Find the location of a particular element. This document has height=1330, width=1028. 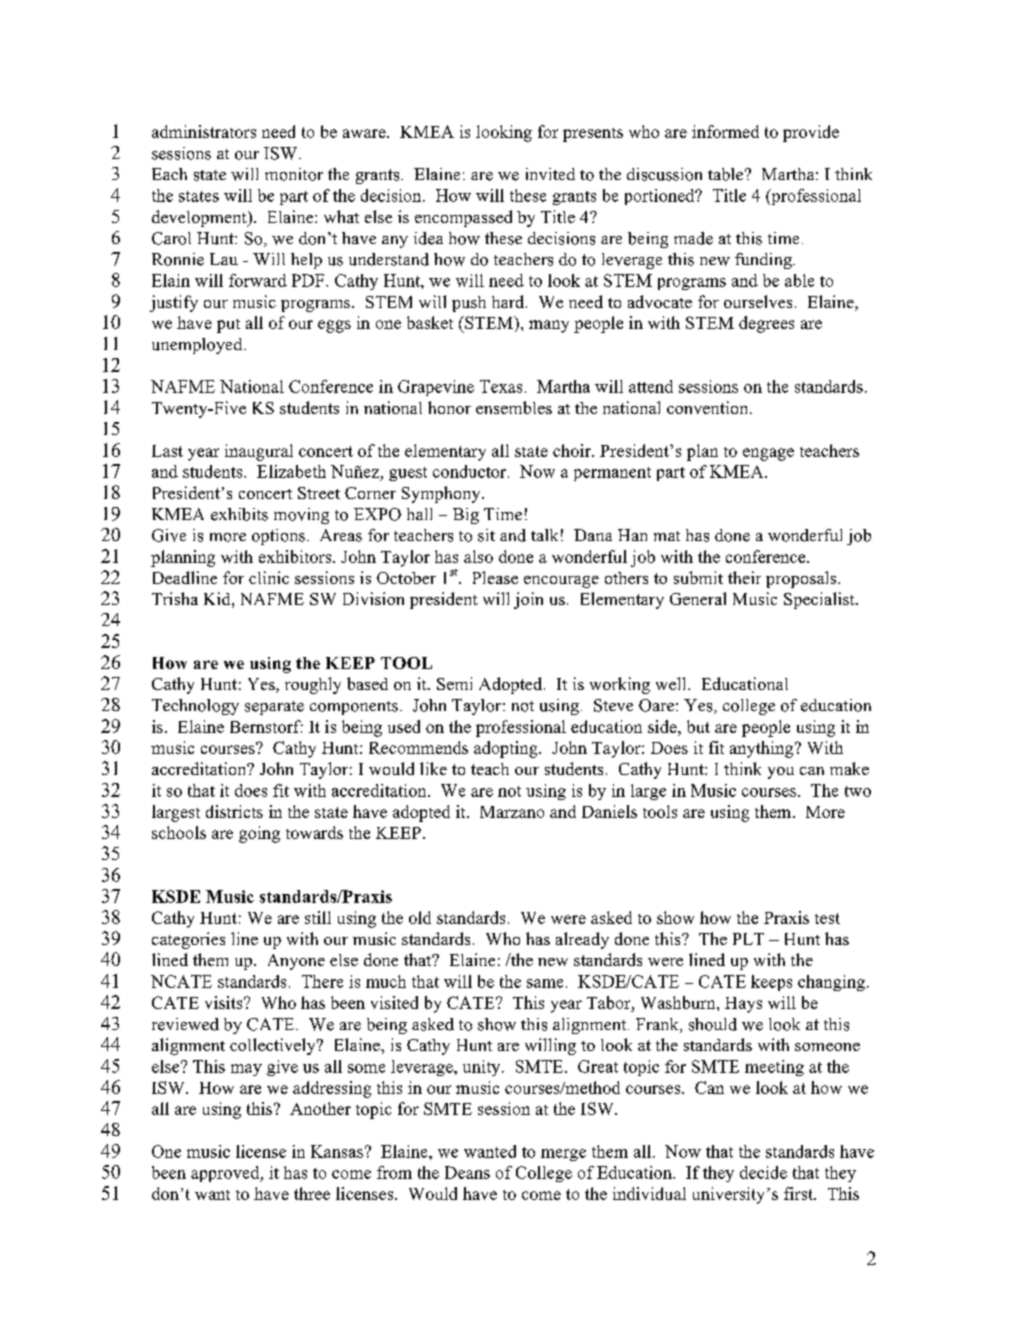

provide is located at coordinates (811, 133).
